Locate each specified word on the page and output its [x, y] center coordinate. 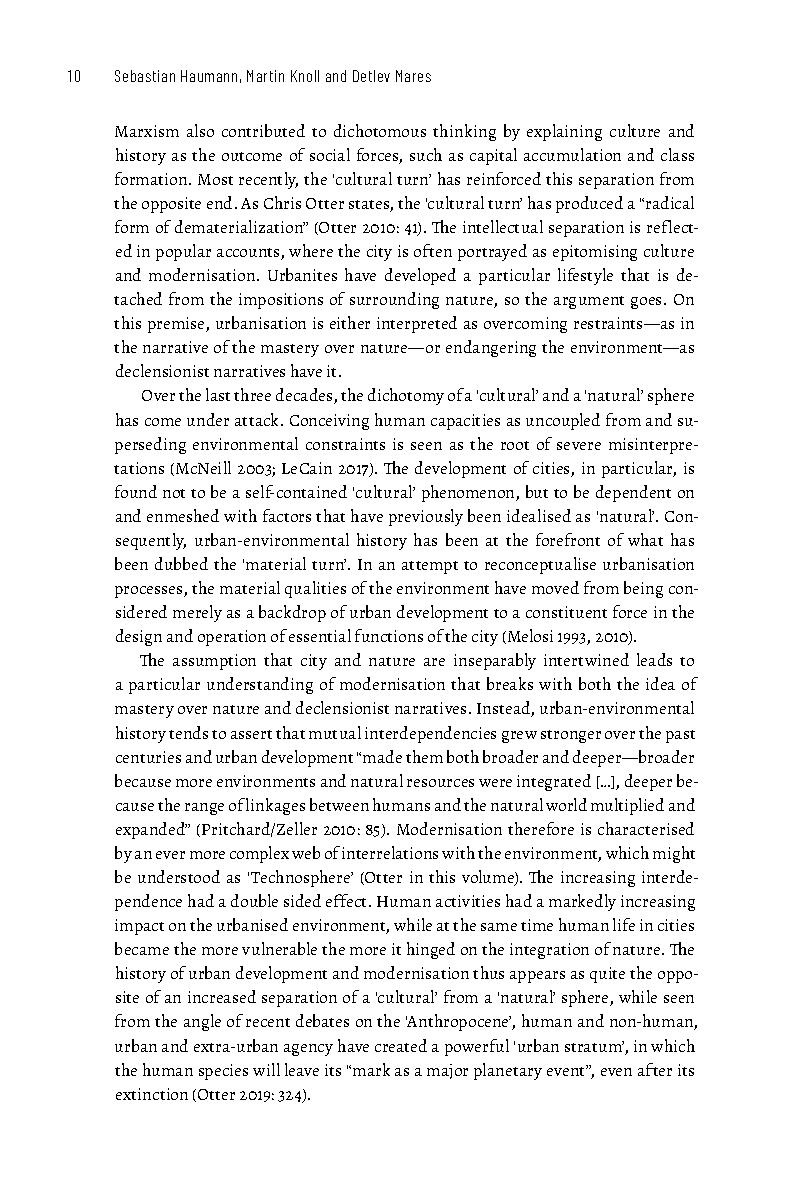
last [218, 394]
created [401, 1045]
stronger [571, 736]
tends [188, 732]
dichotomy [406, 396]
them [424, 756]
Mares [413, 76]
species [223, 1072]
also [200, 130]
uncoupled [563, 421]
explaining [564, 132]
